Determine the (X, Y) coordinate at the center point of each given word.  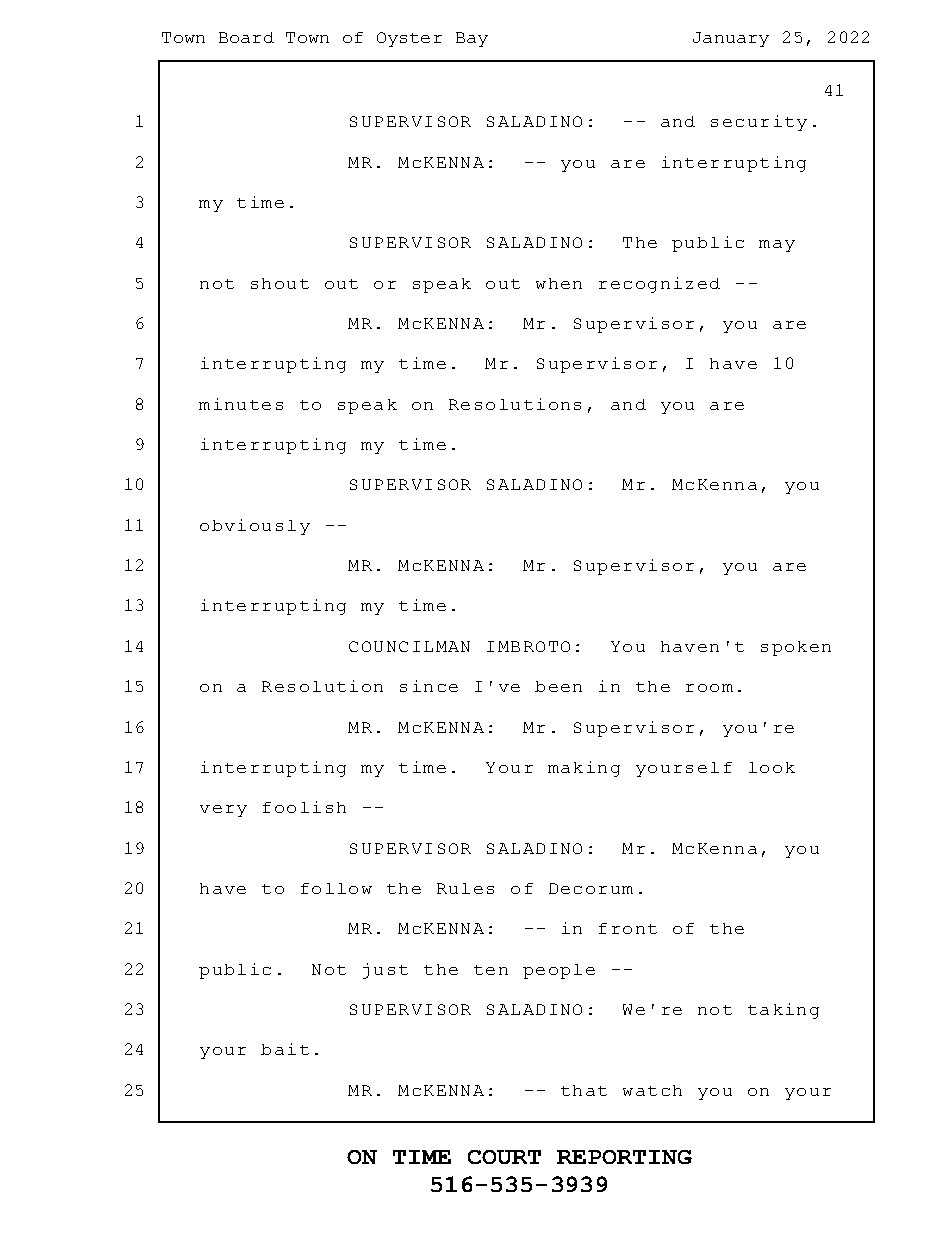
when (559, 283)
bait (285, 1049)
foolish (304, 807)
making (584, 769)
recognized (659, 285)
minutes (241, 404)
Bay (472, 39)
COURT (504, 1157)
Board (246, 37)
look (772, 767)
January (731, 39)
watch (652, 1090)
